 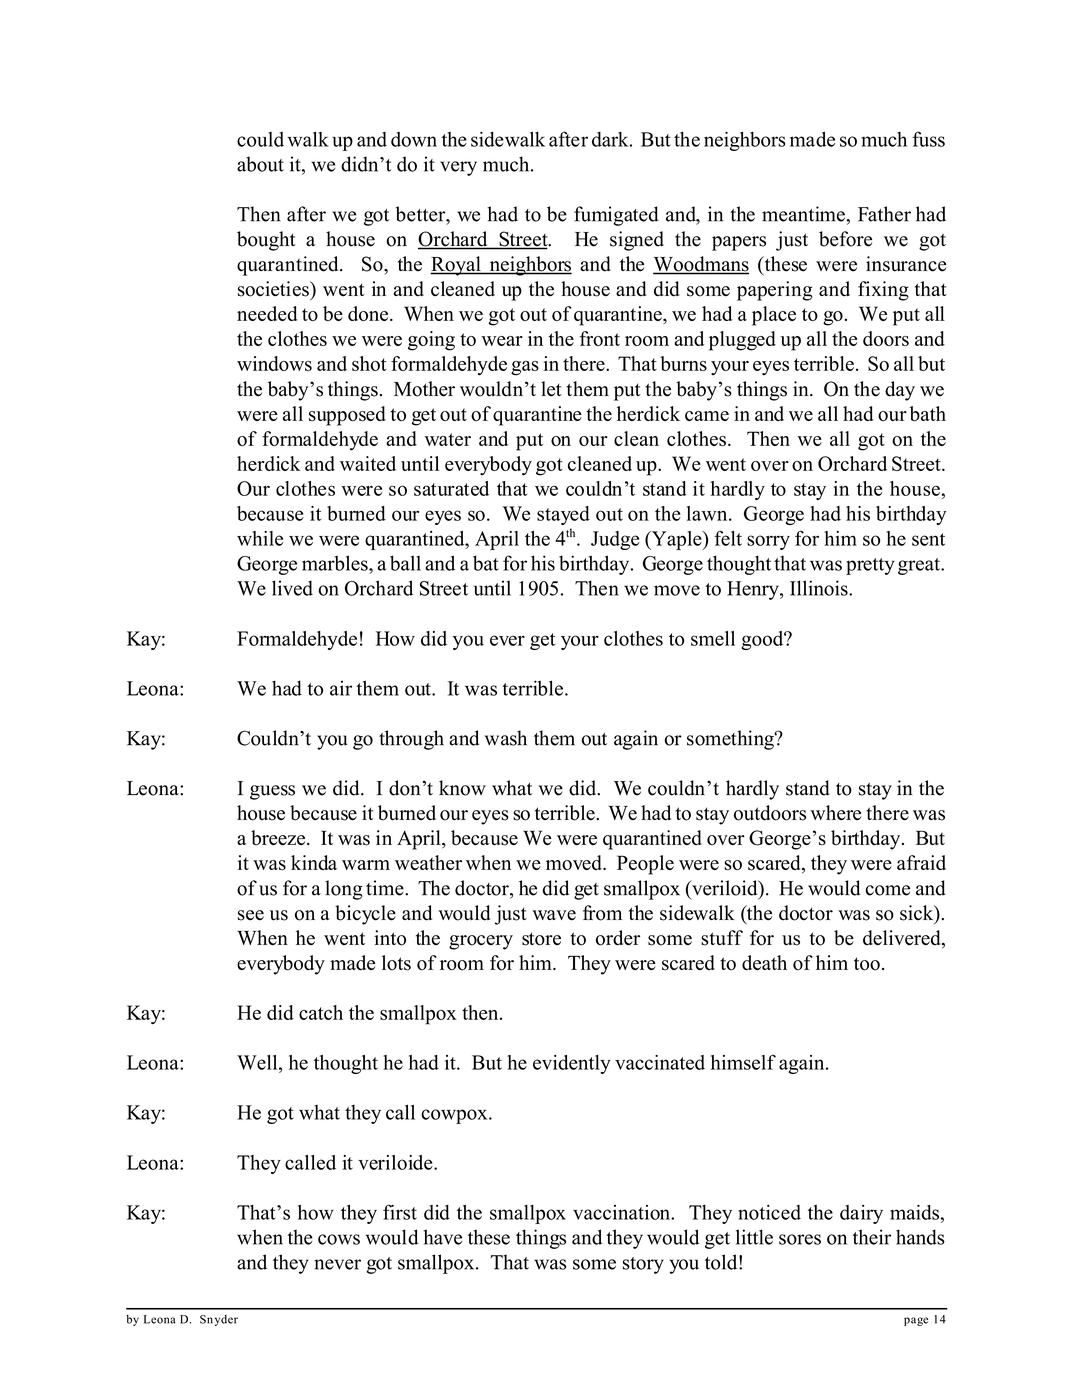 What do you see at coordinates (835, 812) in the image?
I see `where` at bounding box center [835, 812].
